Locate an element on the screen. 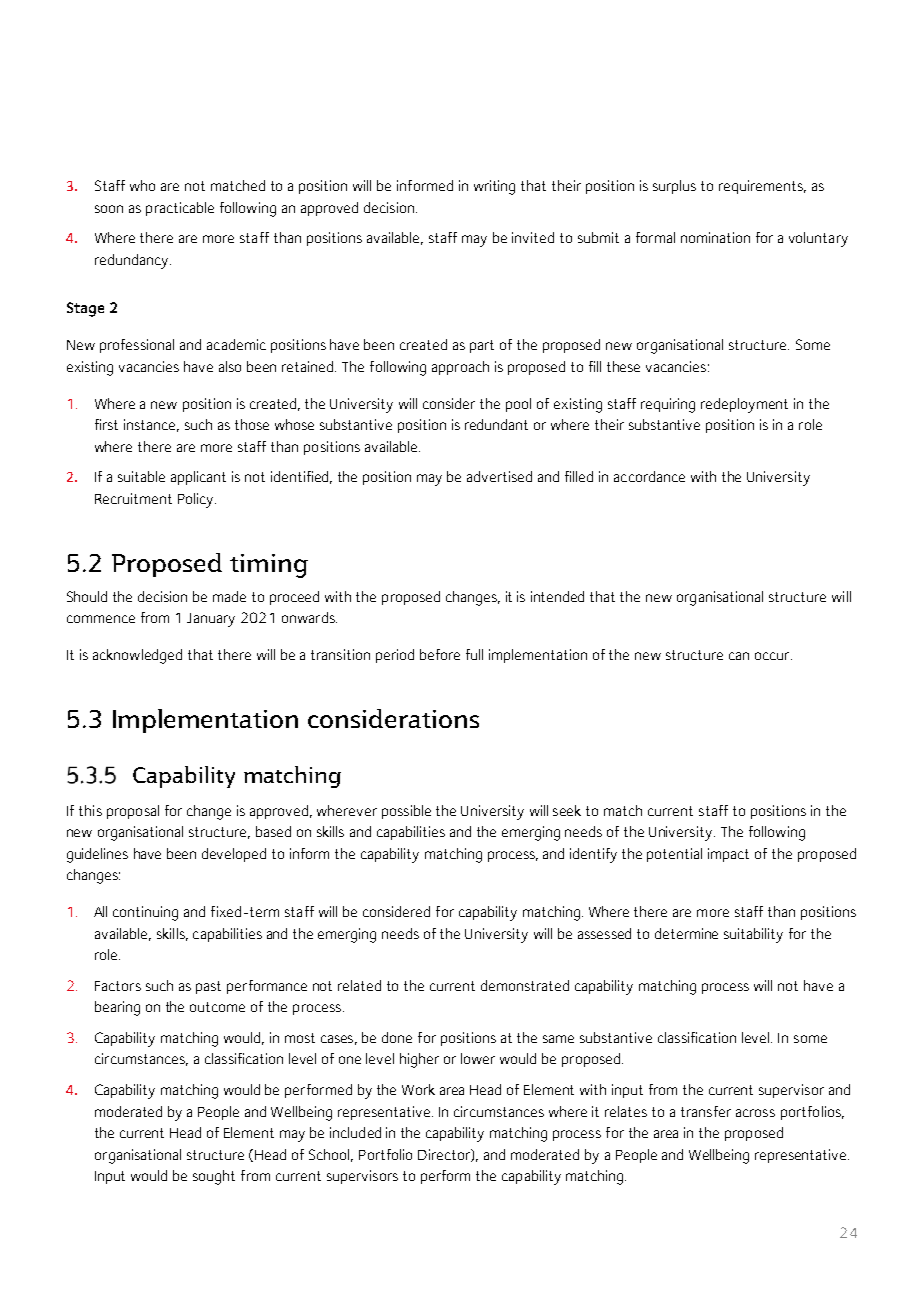  practicable is located at coordinates (180, 209).
